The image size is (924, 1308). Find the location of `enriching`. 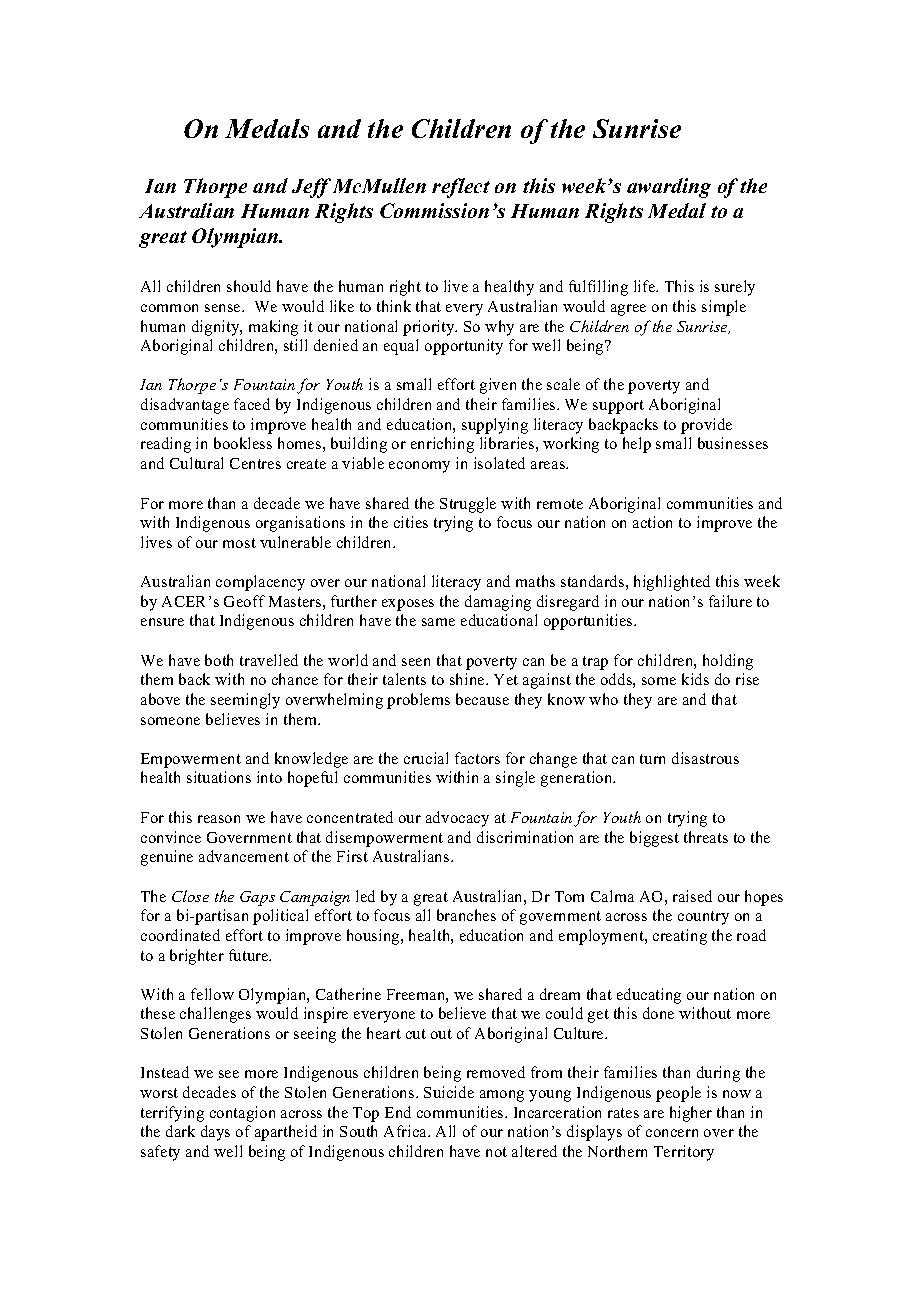

enriching is located at coordinates (442, 445).
